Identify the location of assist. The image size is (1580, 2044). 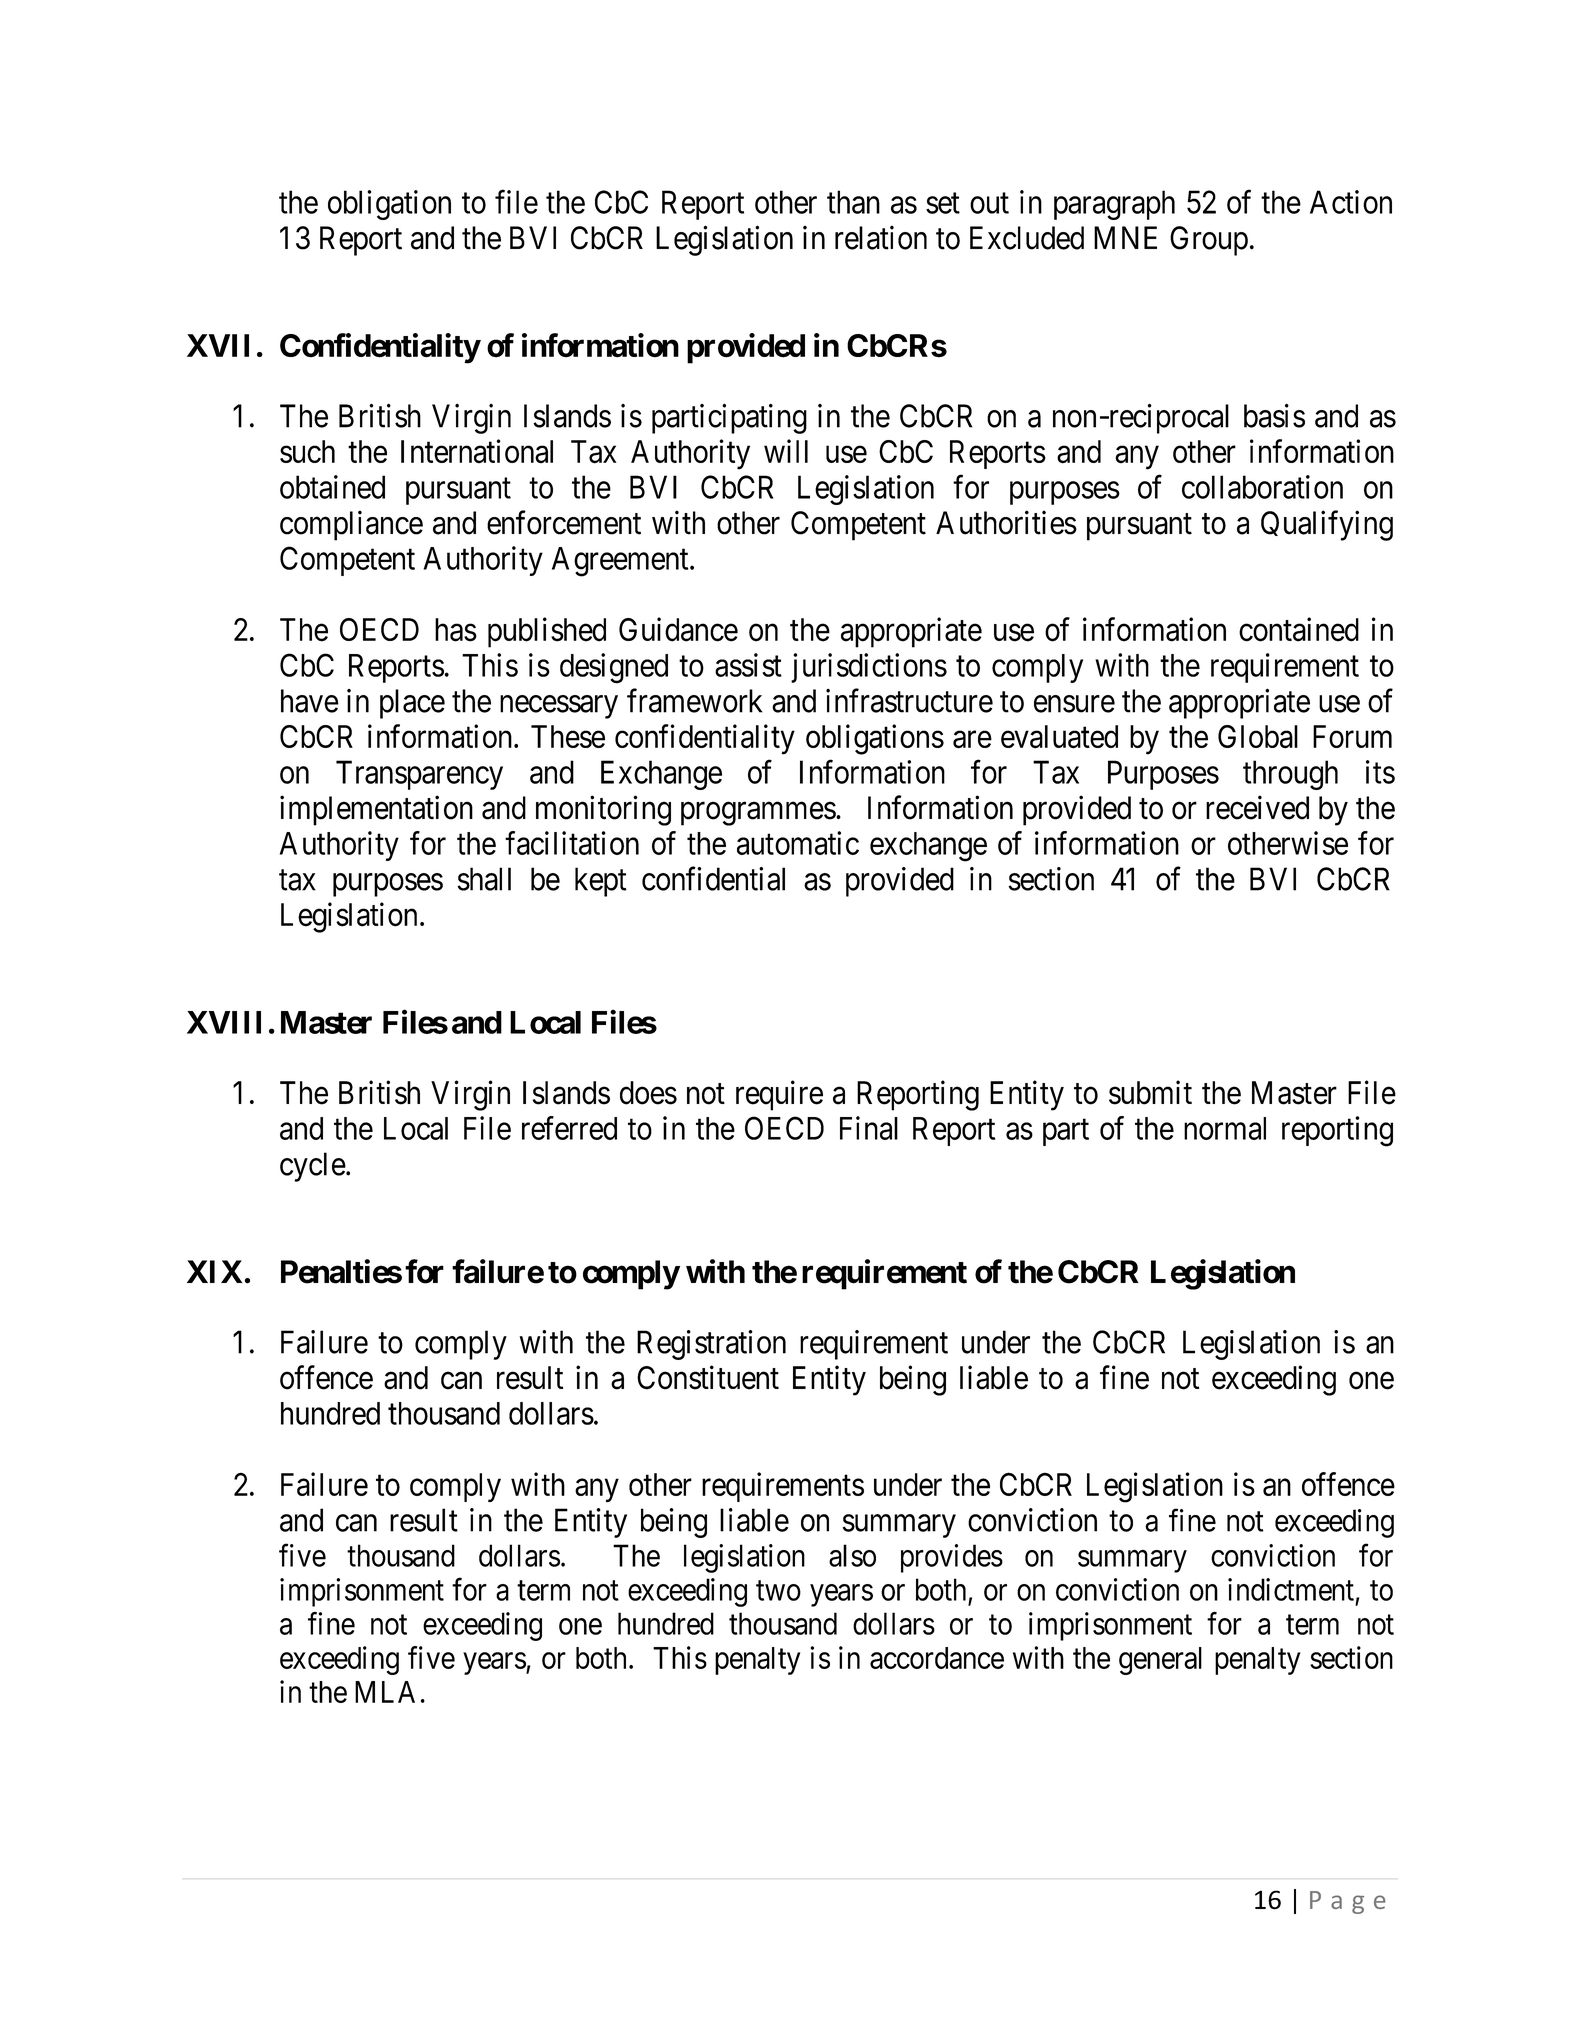
(748, 665).
